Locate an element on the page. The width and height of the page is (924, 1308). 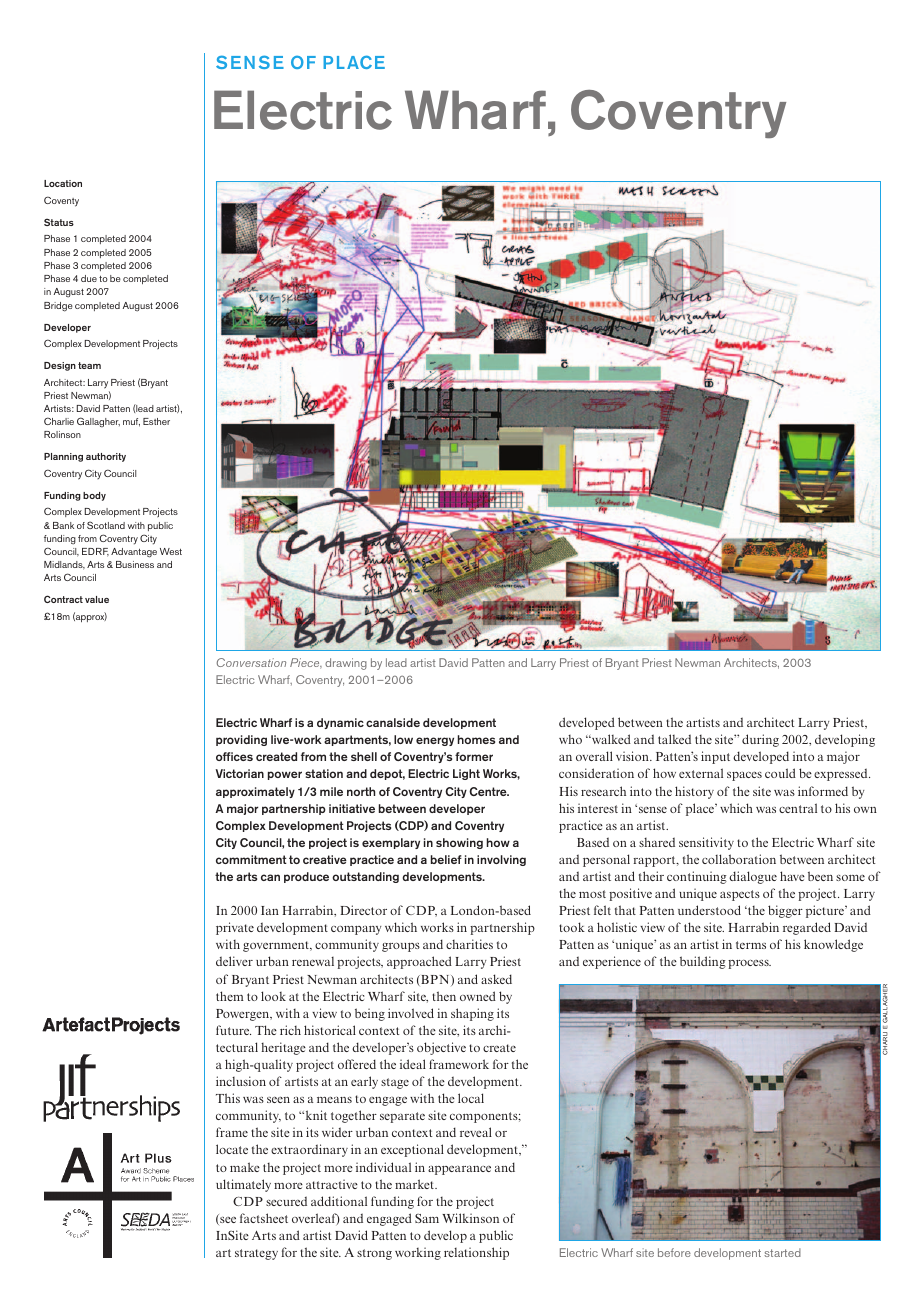
Esther is located at coordinates (156, 421).
